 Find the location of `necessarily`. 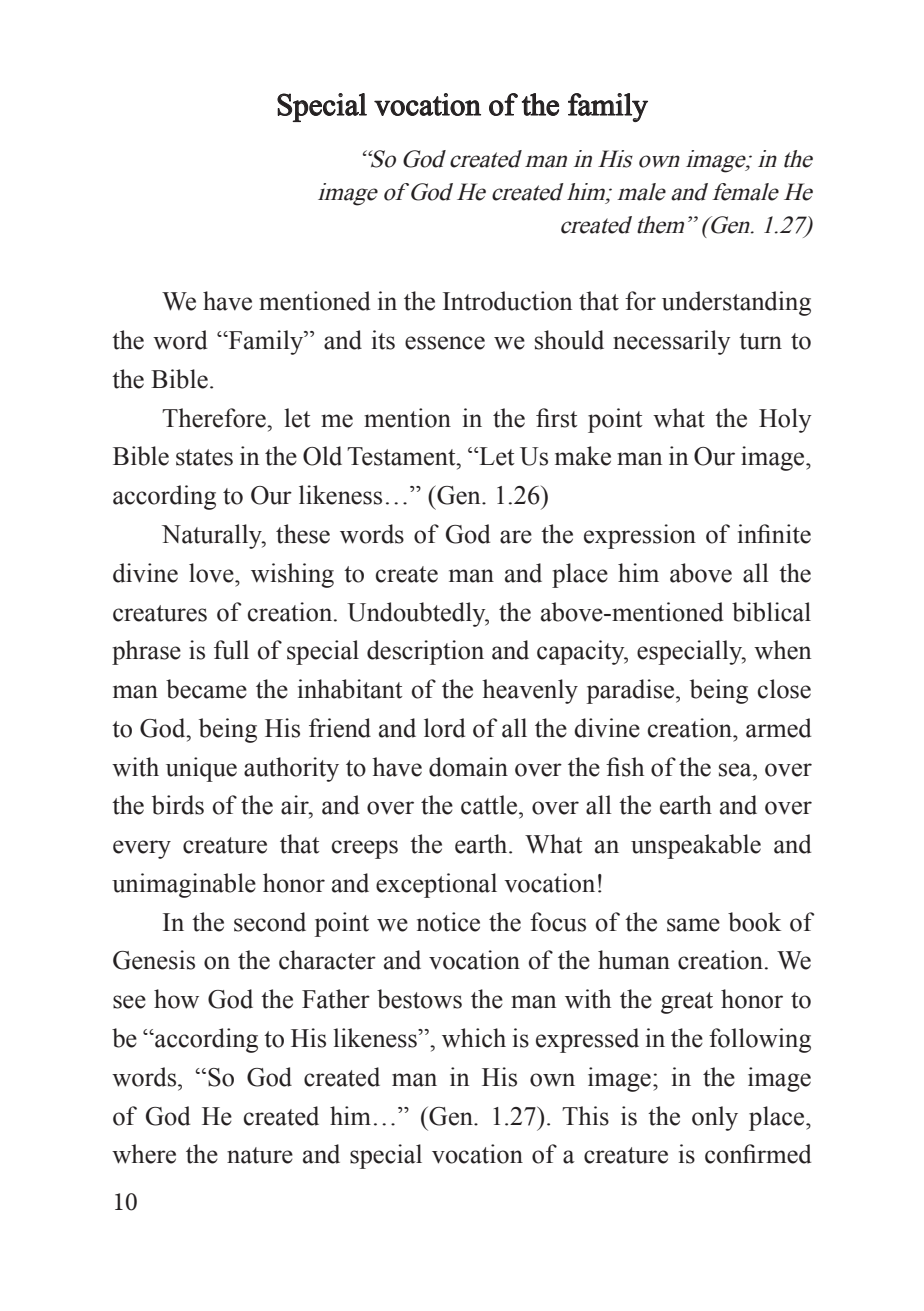

necessarily is located at coordinates (672, 342).
